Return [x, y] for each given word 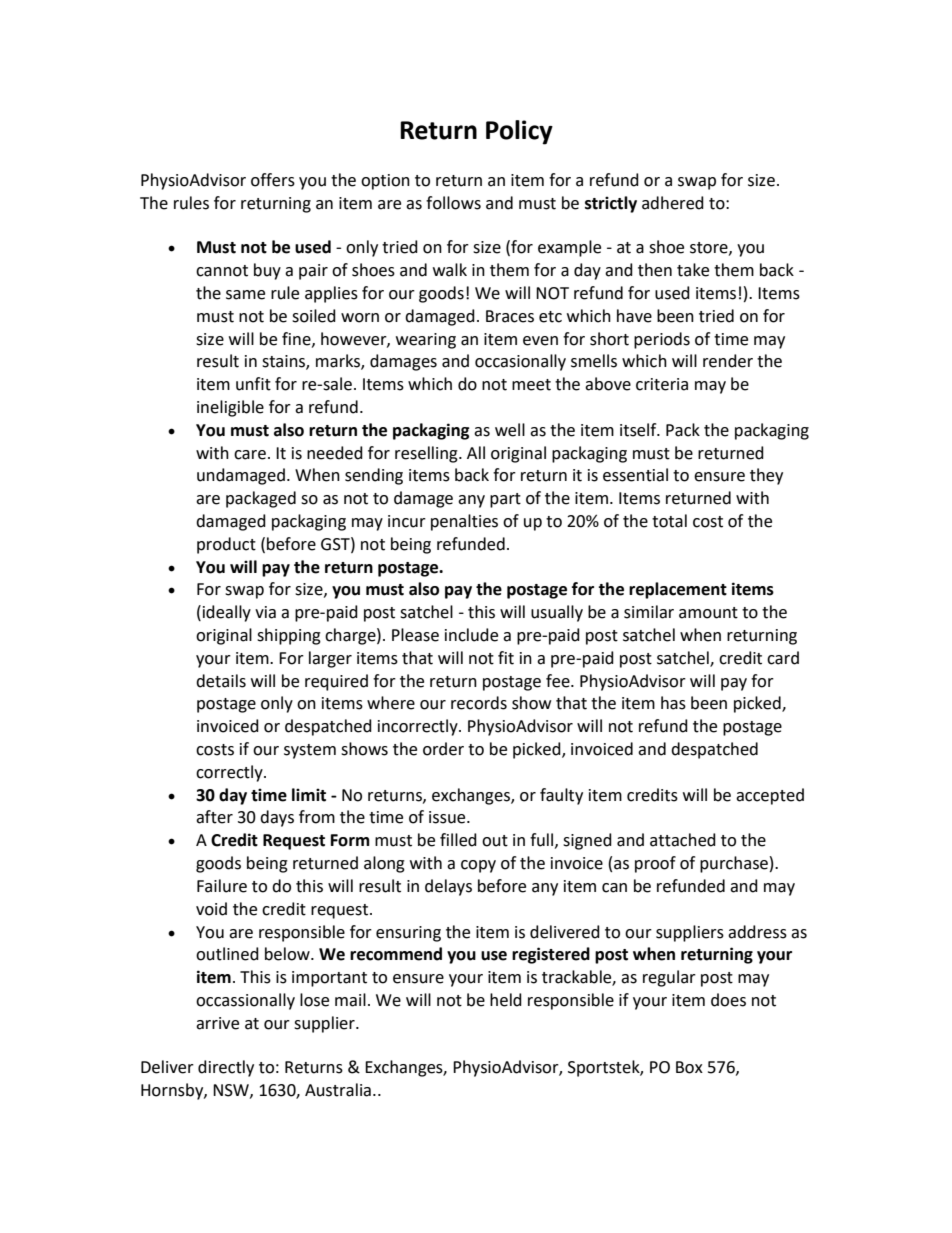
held [506, 1000]
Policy [519, 132]
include [471, 635]
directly [226, 1068]
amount [708, 613]
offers [273, 180]
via [265, 612]
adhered [673, 203]
